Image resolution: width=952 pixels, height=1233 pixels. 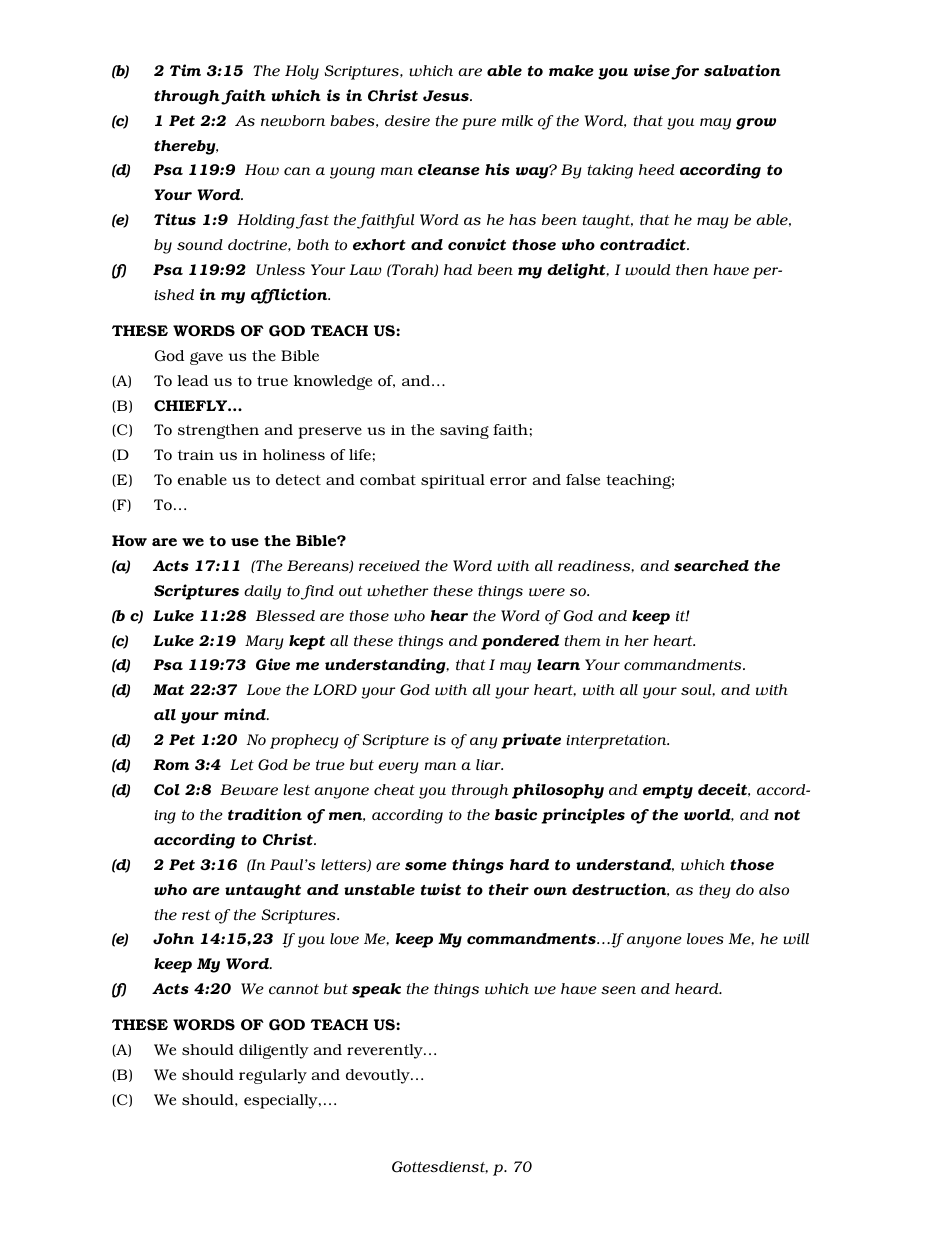 What do you see at coordinates (265, 814) in the document?
I see `tradition` at bounding box center [265, 814].
